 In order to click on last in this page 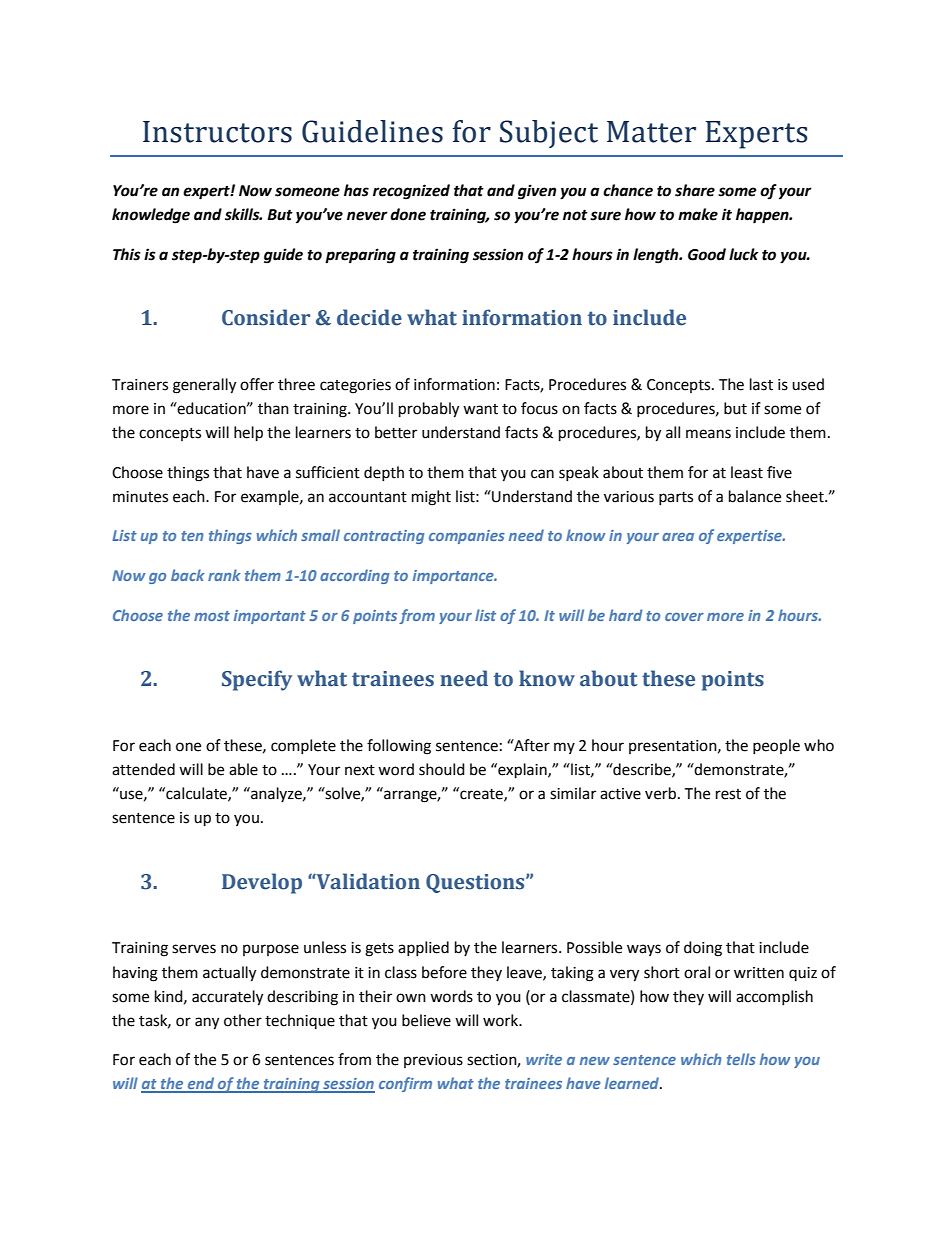, I will do `click(761, 384)`.
